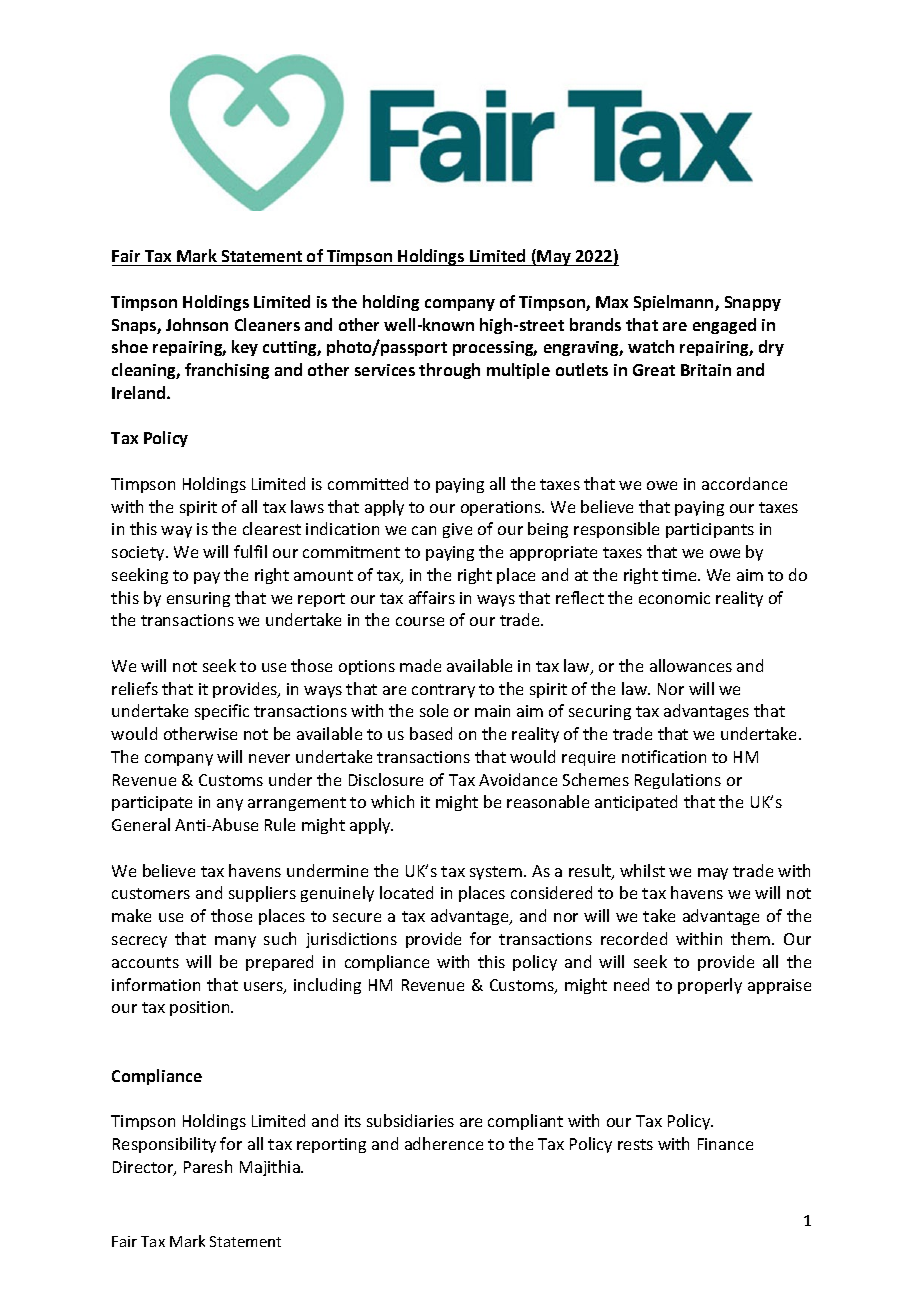 This screenshot has height=1308, width=924. What do you see at coordinates (250, 551) in the screenshot?
I see `fulfil` at bounding box center [250, 551].
